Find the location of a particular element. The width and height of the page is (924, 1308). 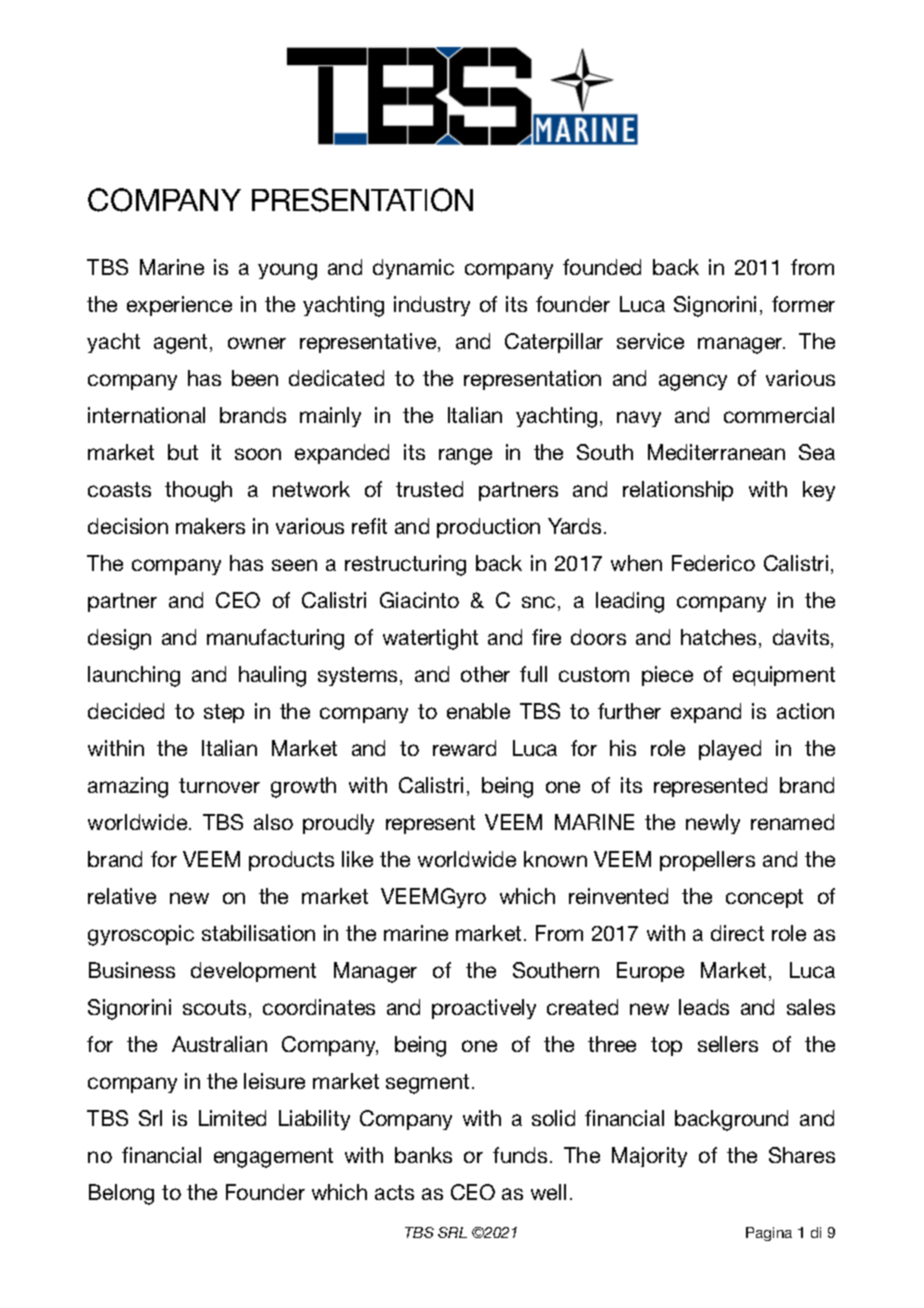

Belong is located at coordinates (121, 1194).
